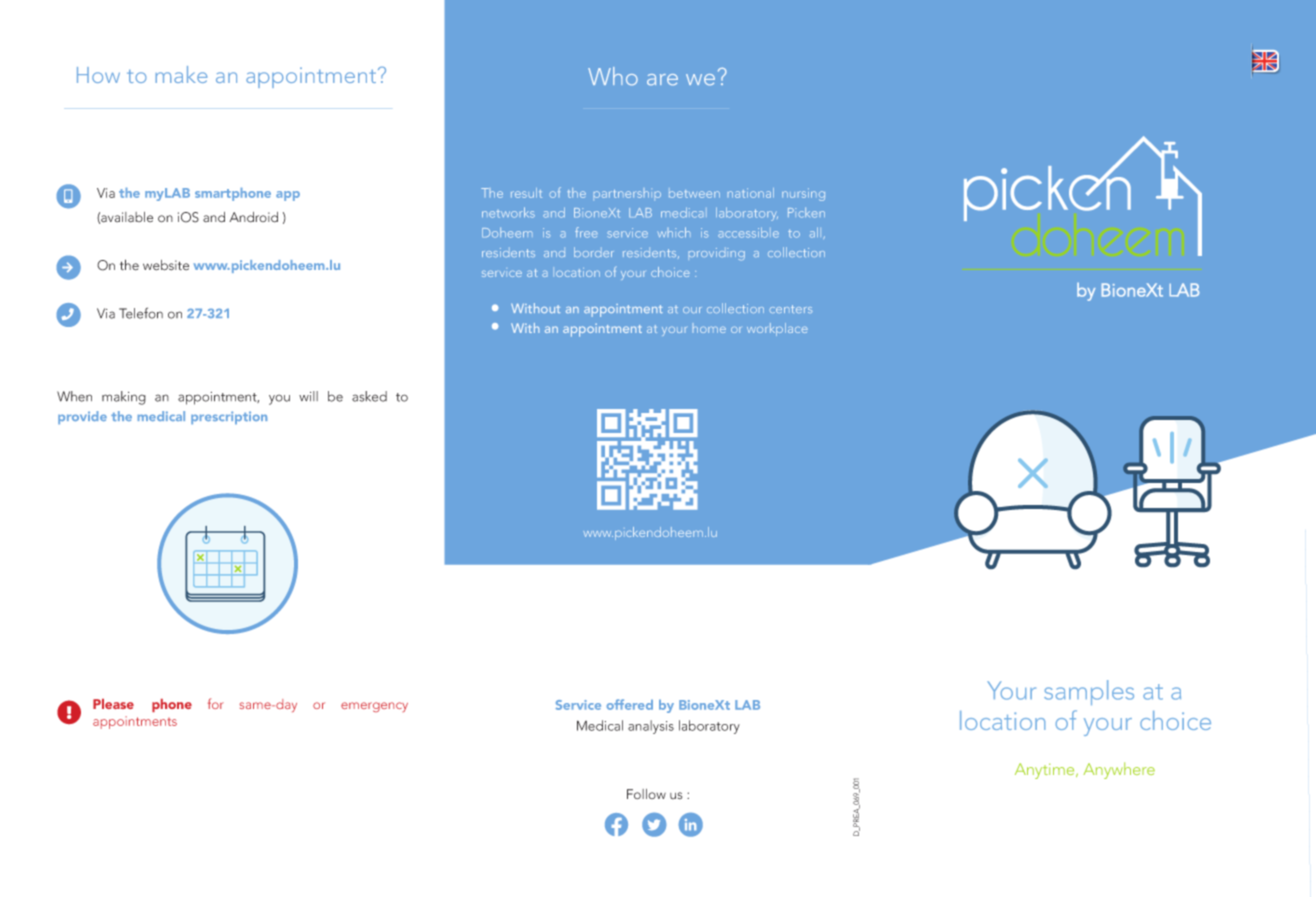 The image size is (1316, 897). I want to click on asked, so click(369, 396).
